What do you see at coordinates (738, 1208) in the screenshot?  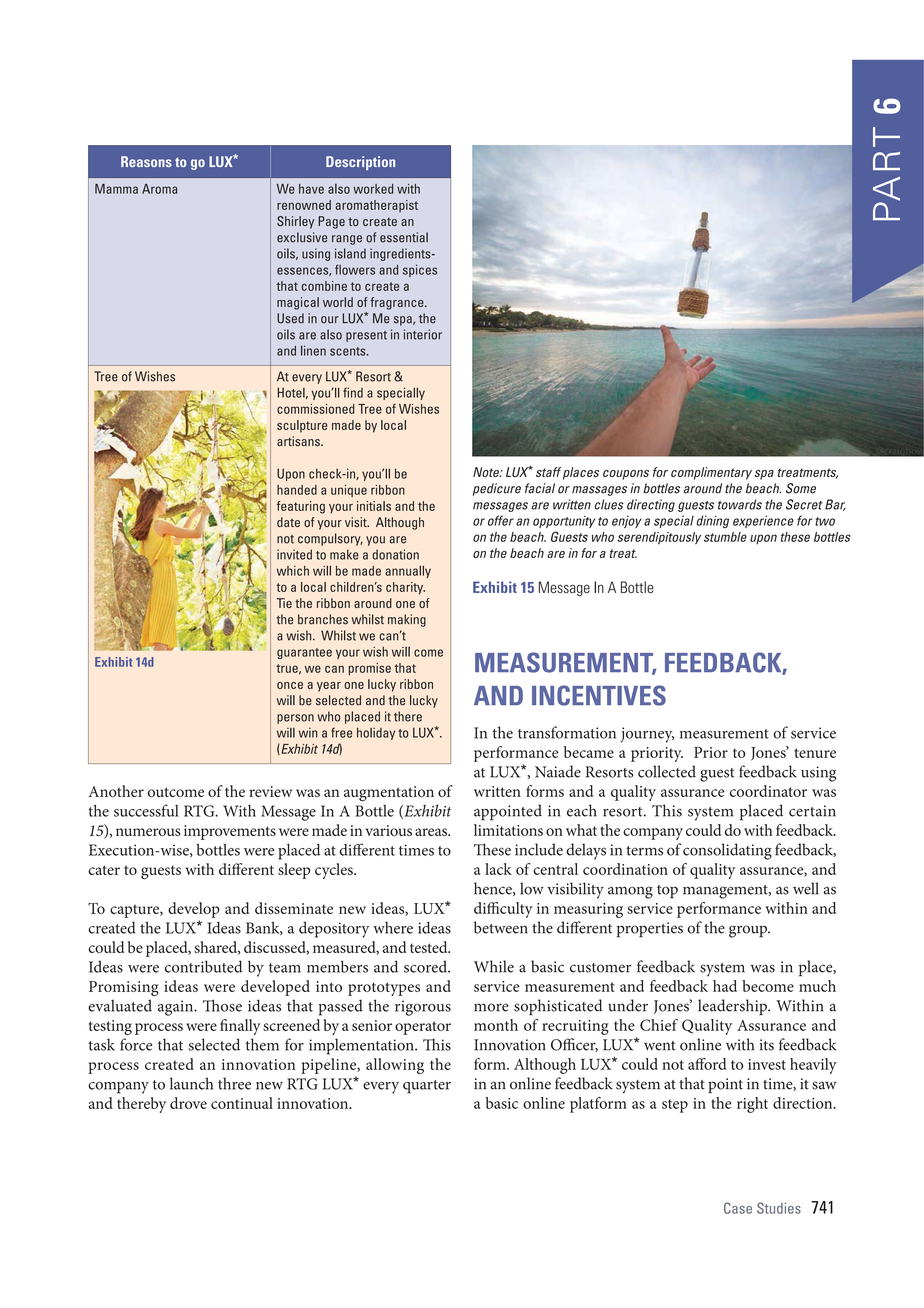 I see `Case` at bounding box center [738, 1208].
